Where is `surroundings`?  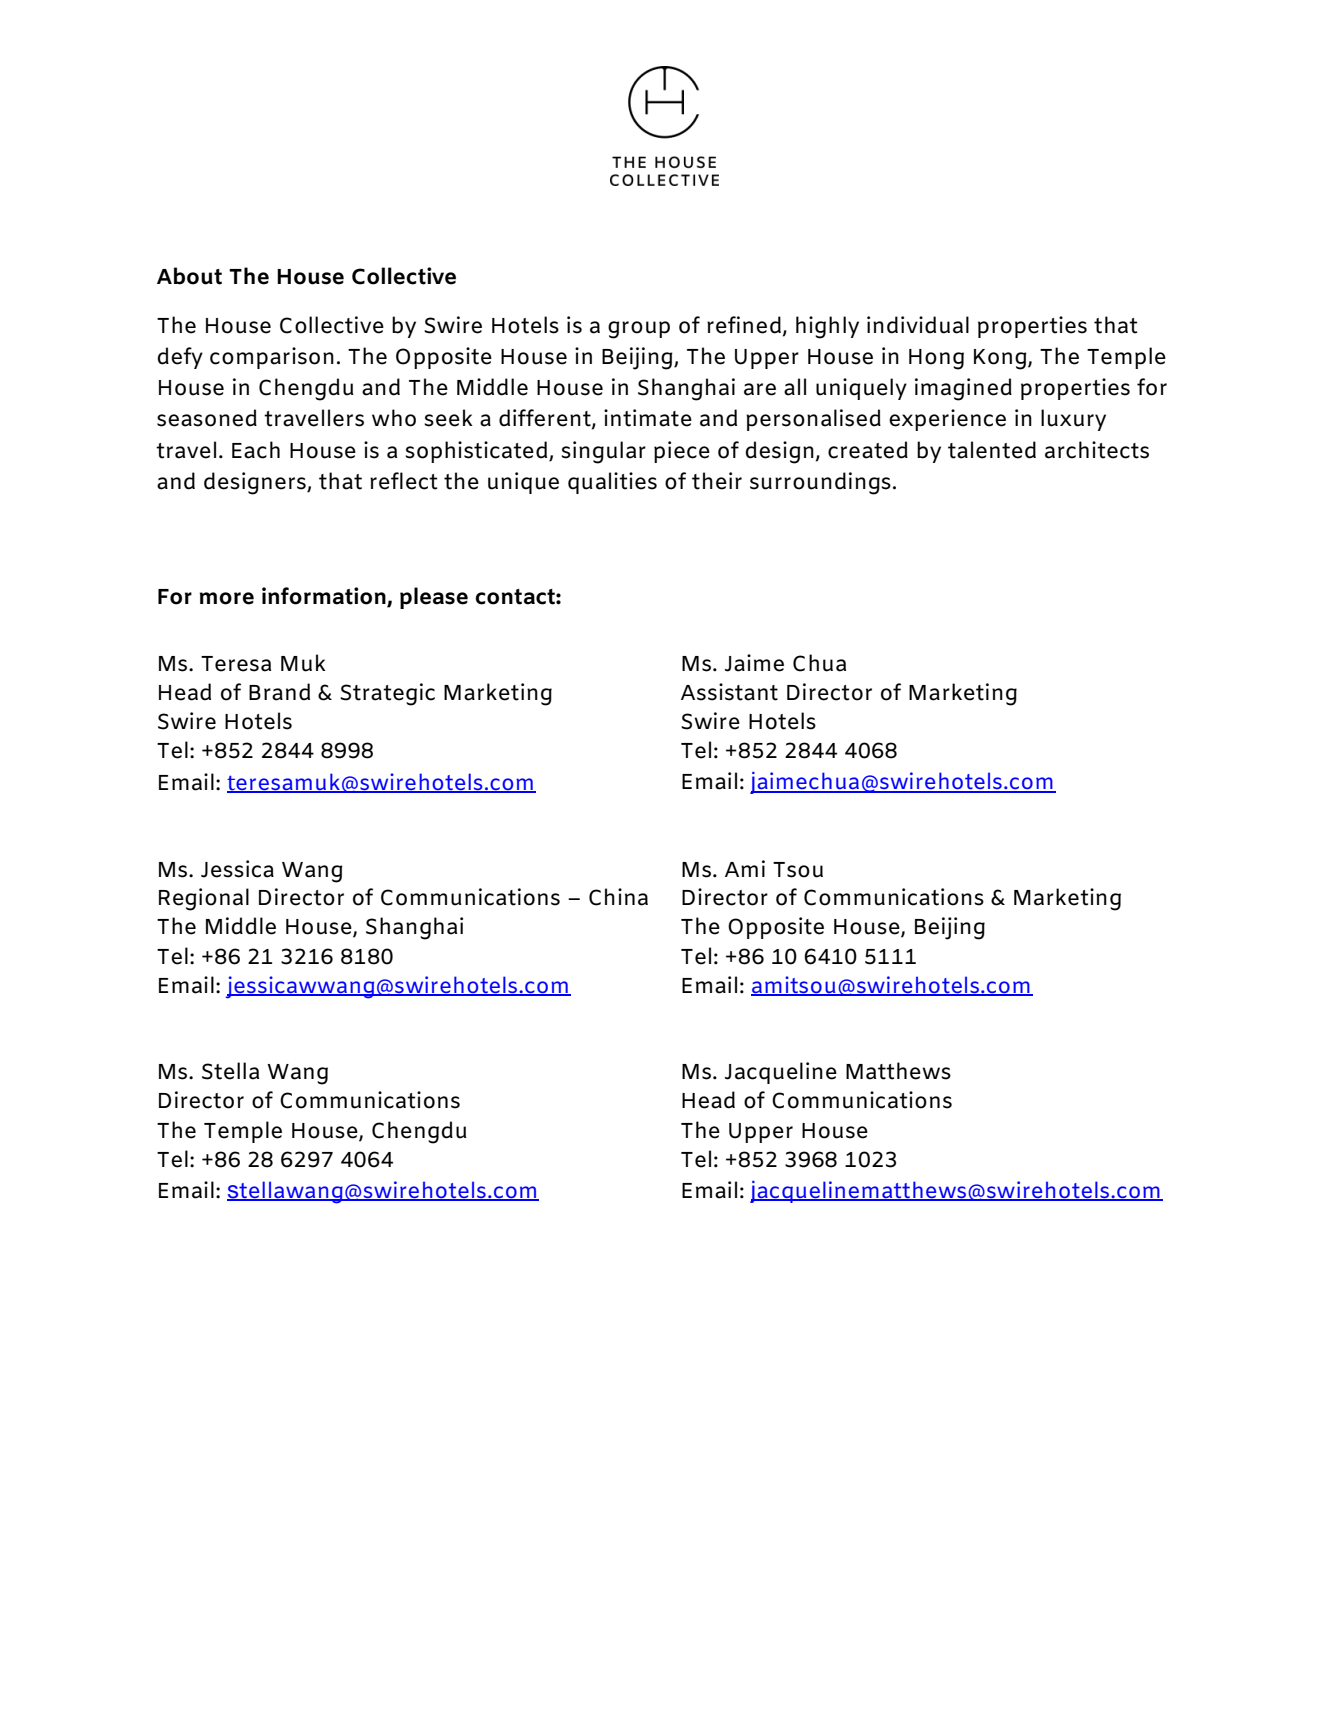 surroundings is located at coordinates (820, 483).
